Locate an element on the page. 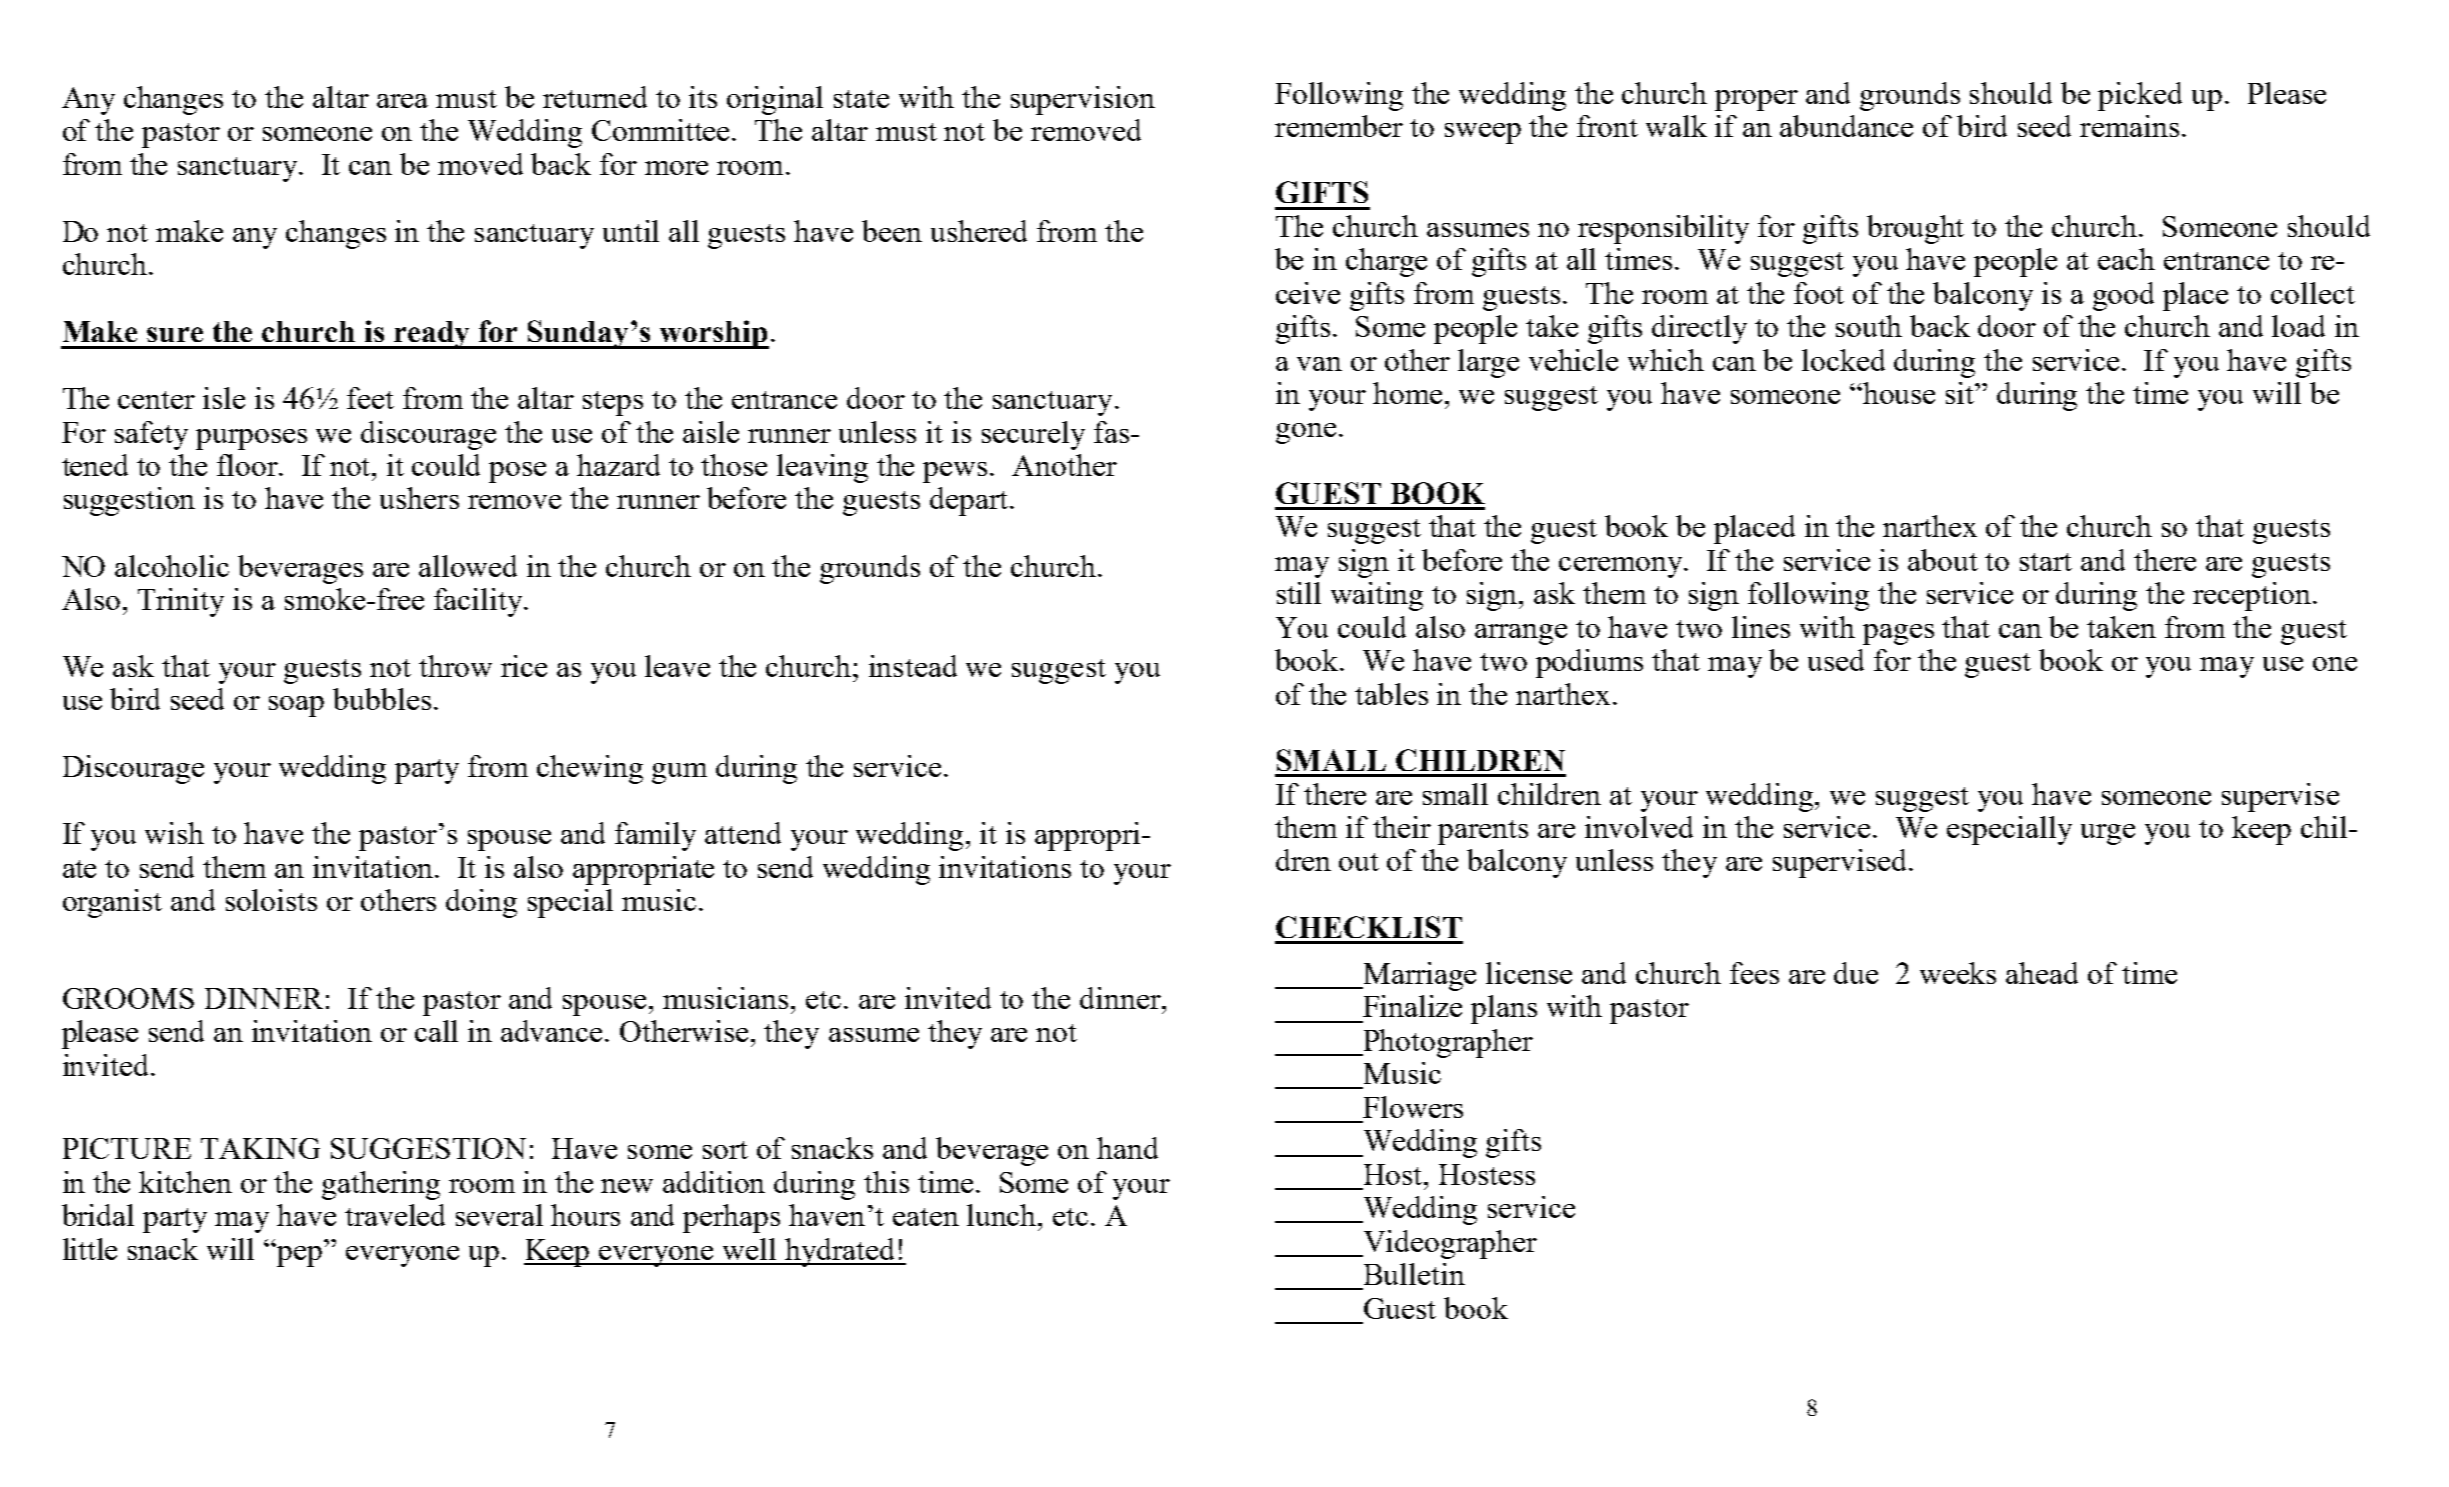 This page has height=1487, width=2449. pep is located at coordinates (298, 1255).
